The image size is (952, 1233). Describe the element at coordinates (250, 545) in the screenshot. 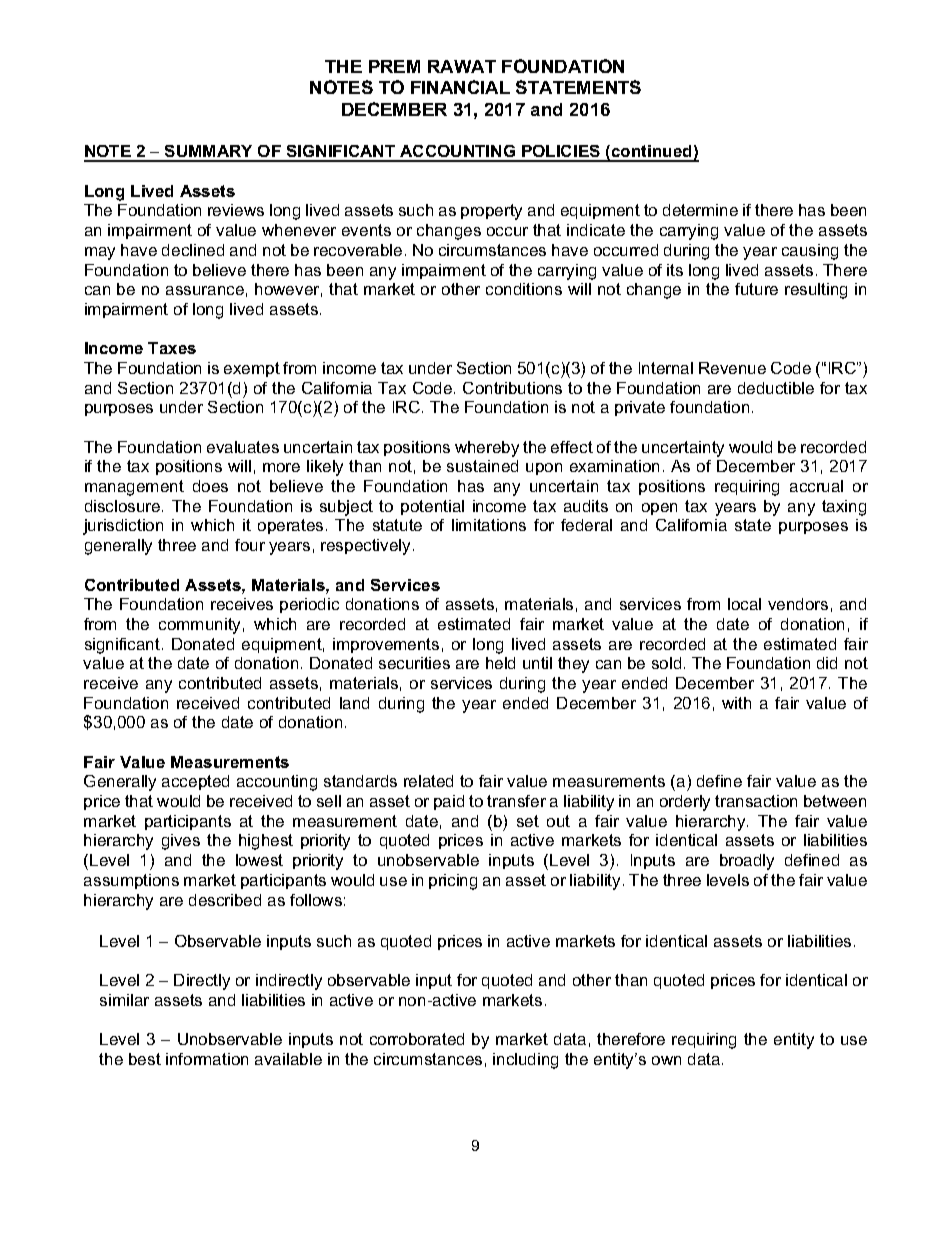

I see `four` at that location.
